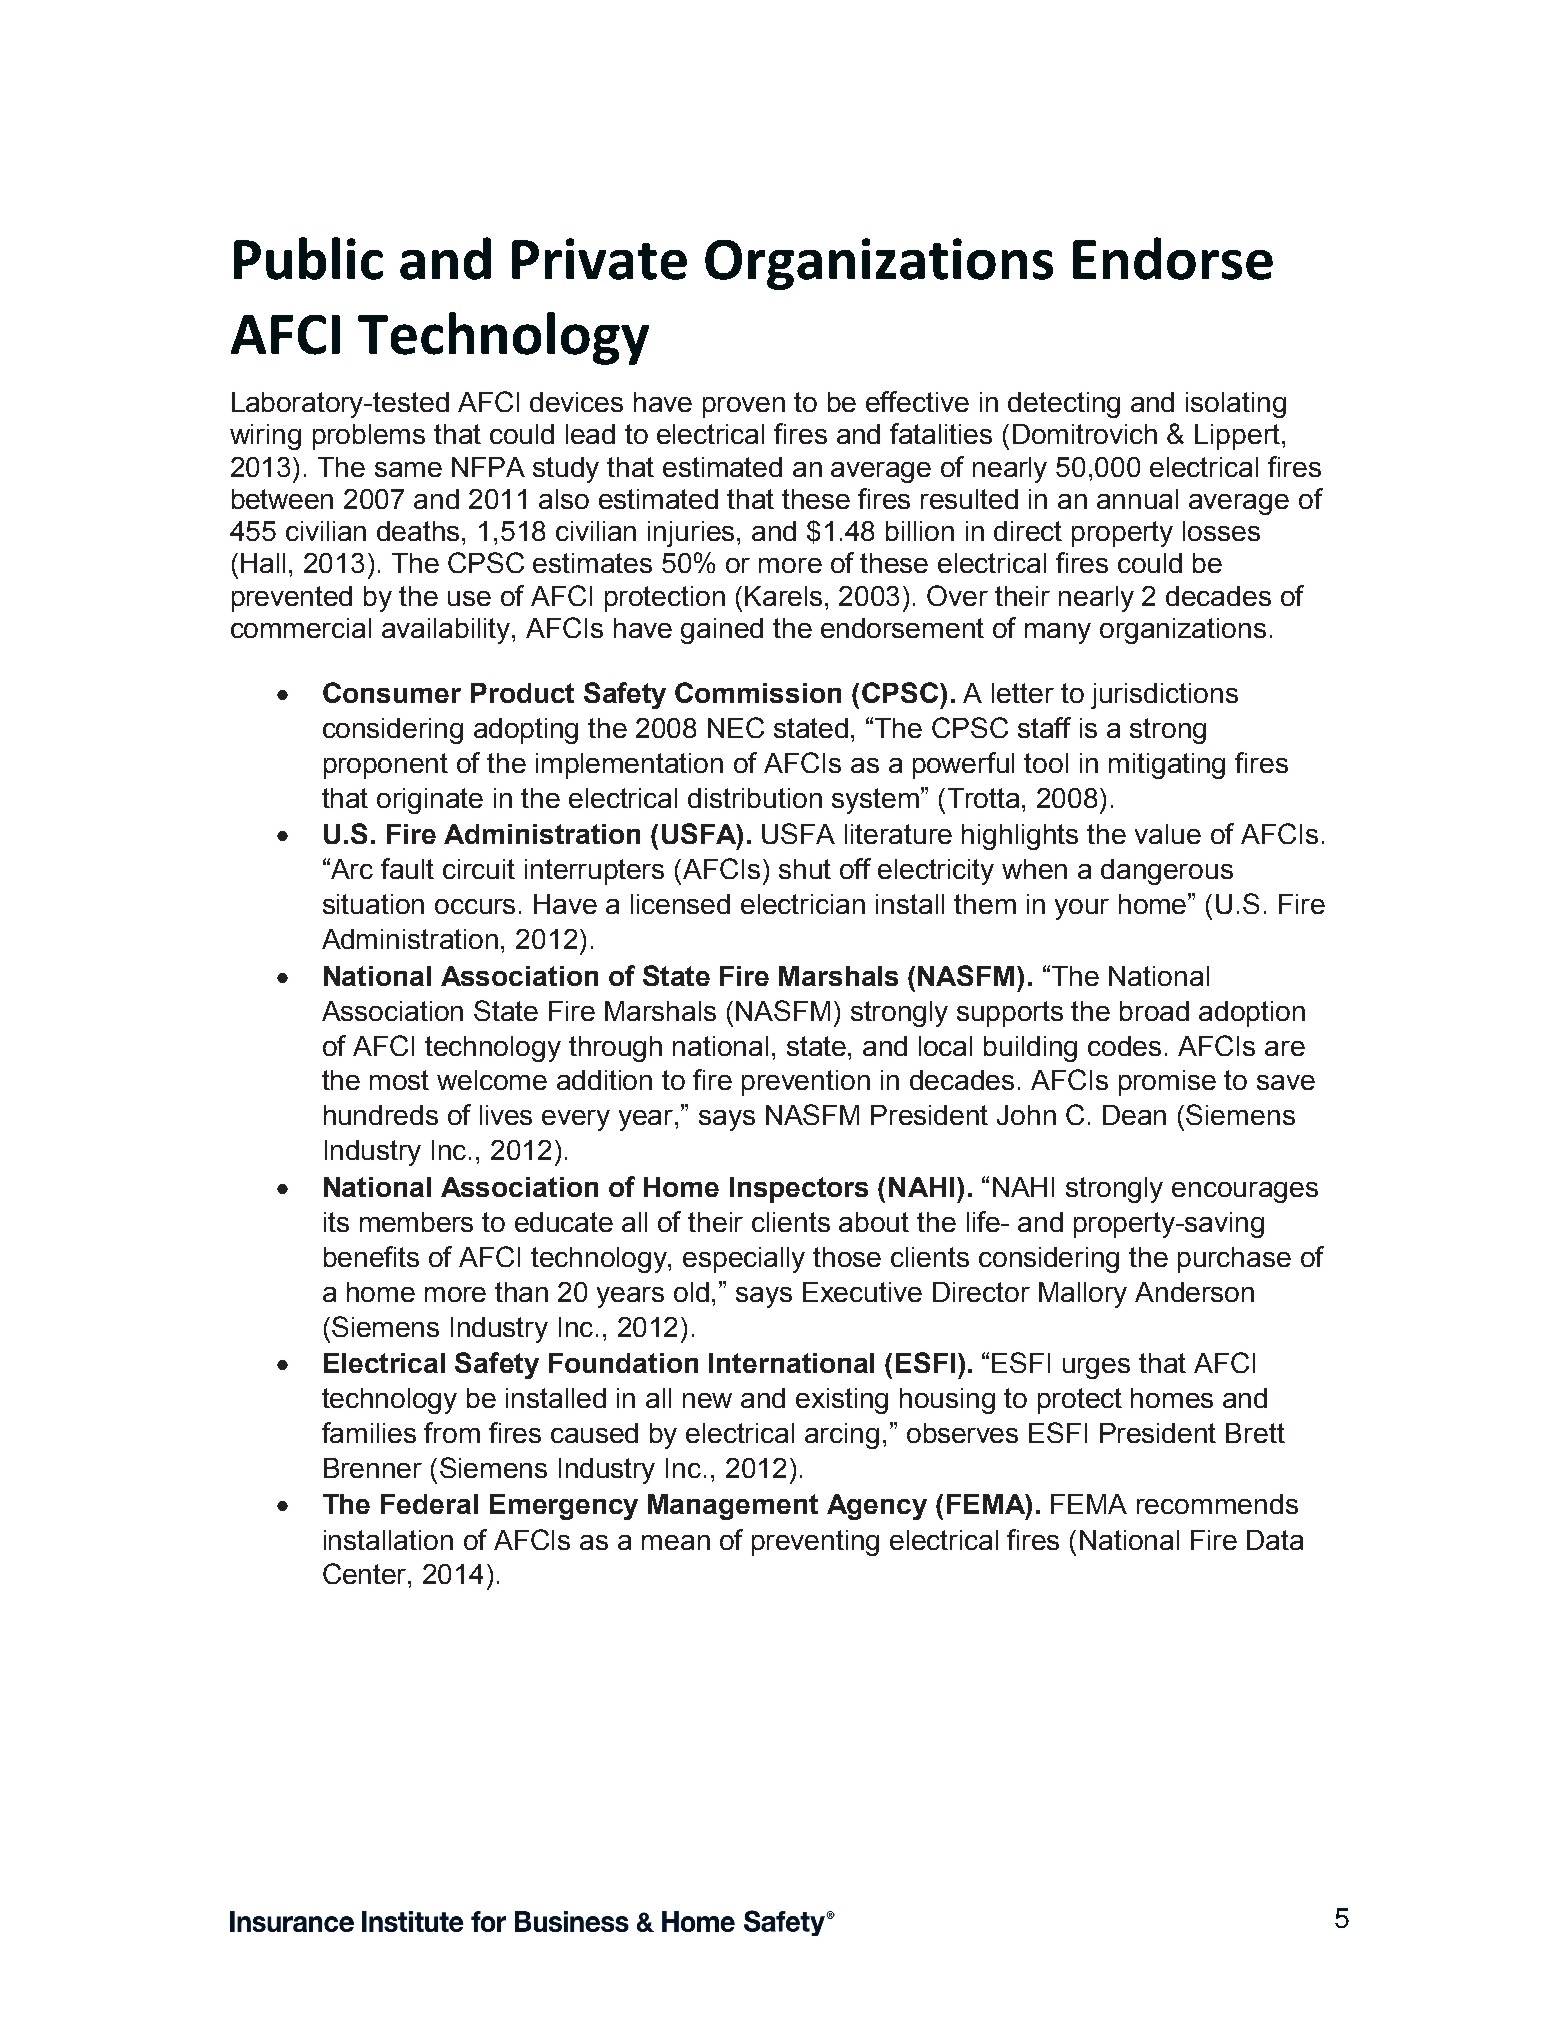 The image size is (1564, 2024). Describe the element at coordinates (744, 407) in the image. I see `proven` at that location.
